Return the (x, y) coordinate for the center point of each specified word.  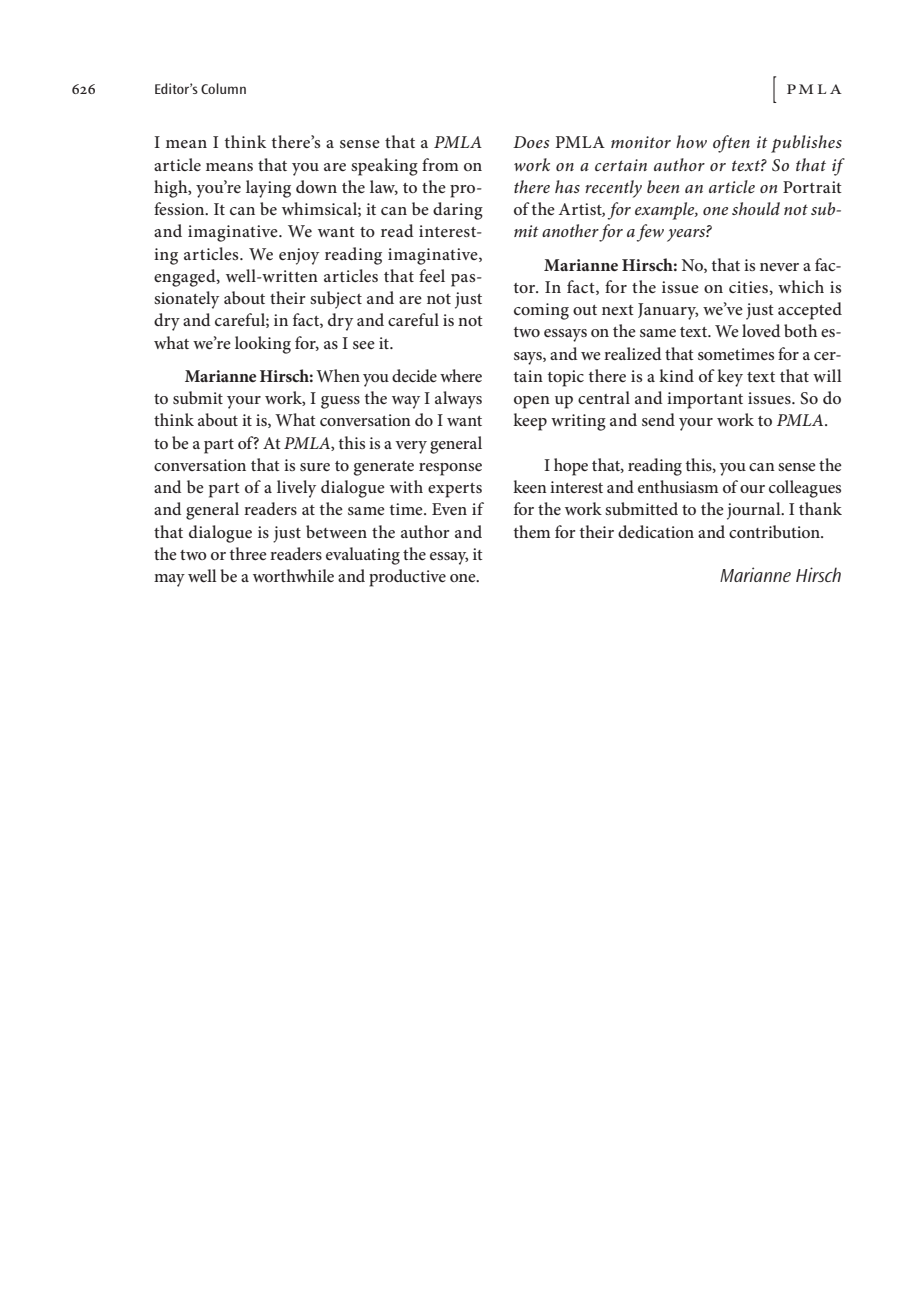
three (248, 553)
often (731, 144)
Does (531, 142)
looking (263, 345)
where (461, 375)
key (730, 378)
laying (268, 189)
